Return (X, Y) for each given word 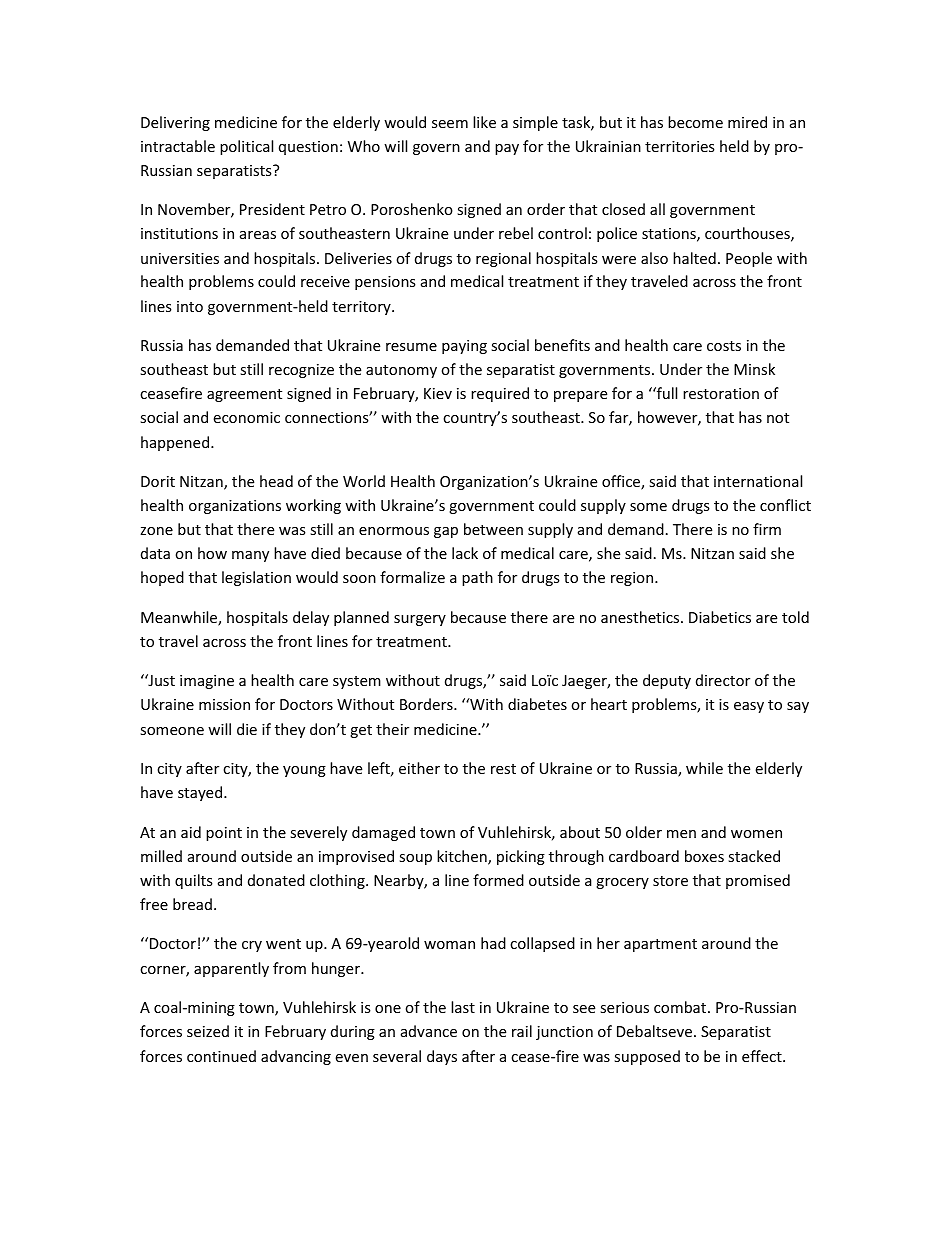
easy (749, 707)
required (500, 394)
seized (208, 1031)
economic (246, 417)
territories (680, 146)
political (246, 147)
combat (680, 1007)
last (463, 1007)
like (484, 122)
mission (224, 704)
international (758, 481)
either (419, 768)
